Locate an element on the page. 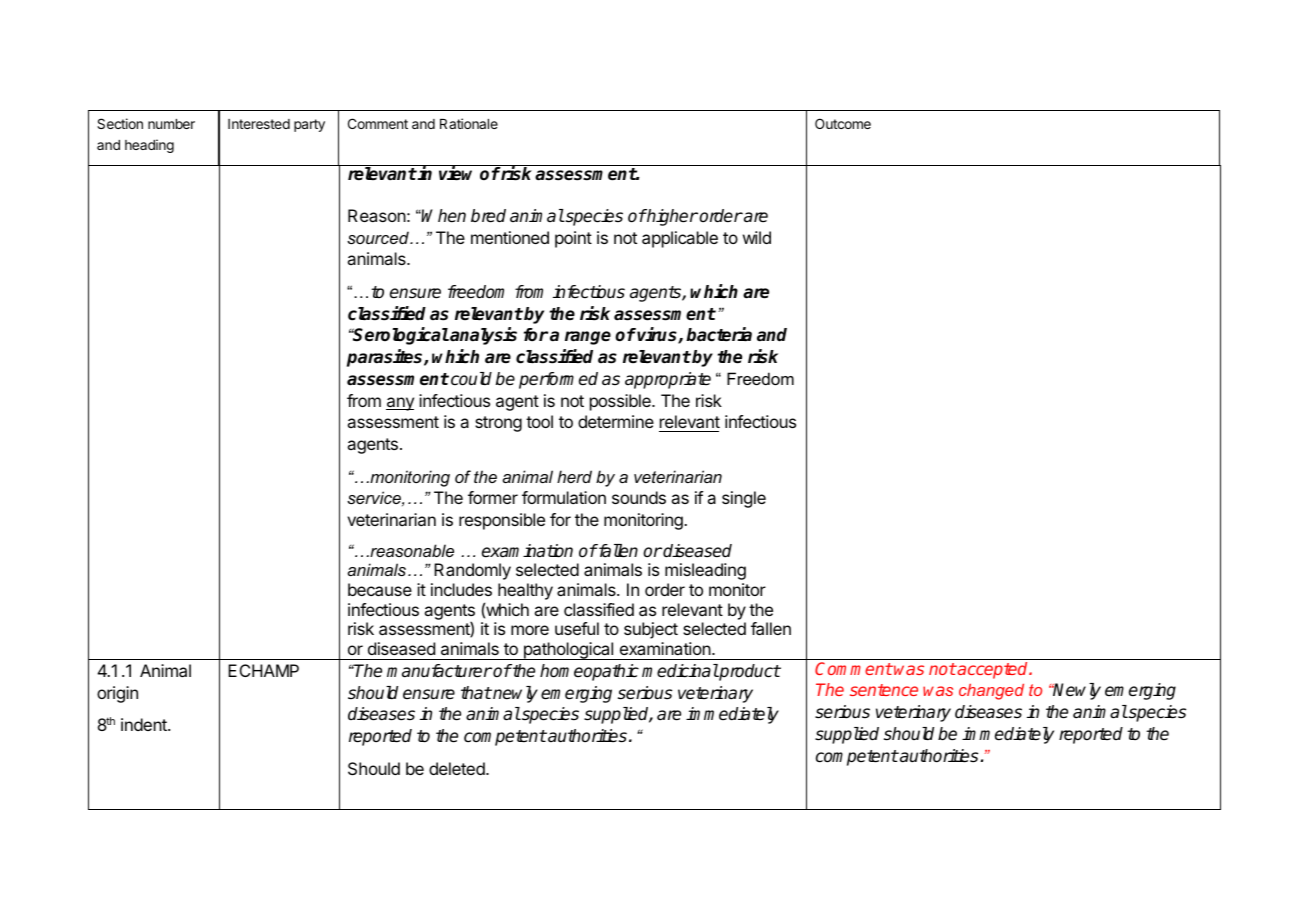 Image resolution: width=1308 pixels, height=924 pixels. Outcome is located at coordinates (843, 123).
